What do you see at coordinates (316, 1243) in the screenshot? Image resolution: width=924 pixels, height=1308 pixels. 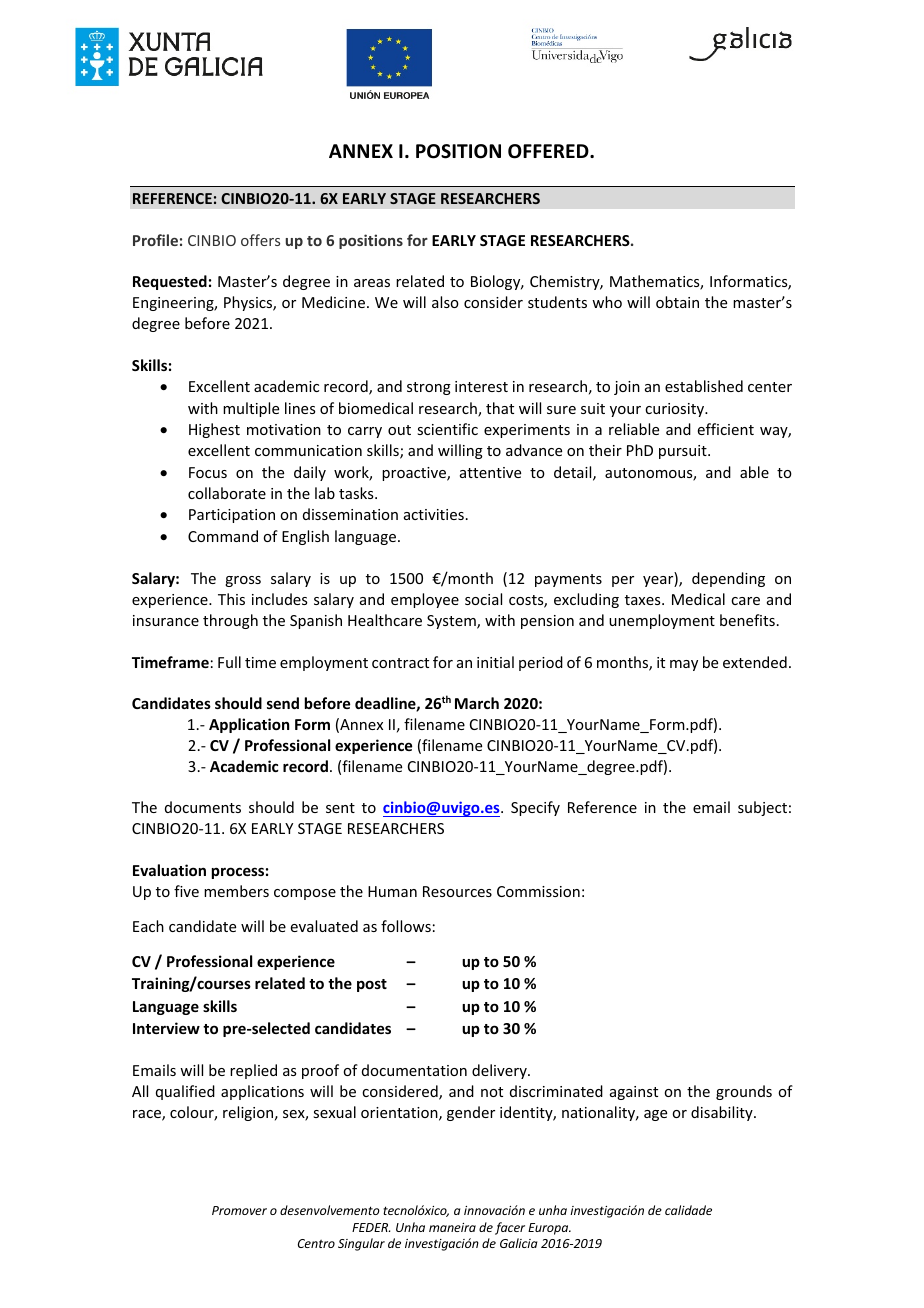 I see `Centro` at bounding box center [316, 1243].
